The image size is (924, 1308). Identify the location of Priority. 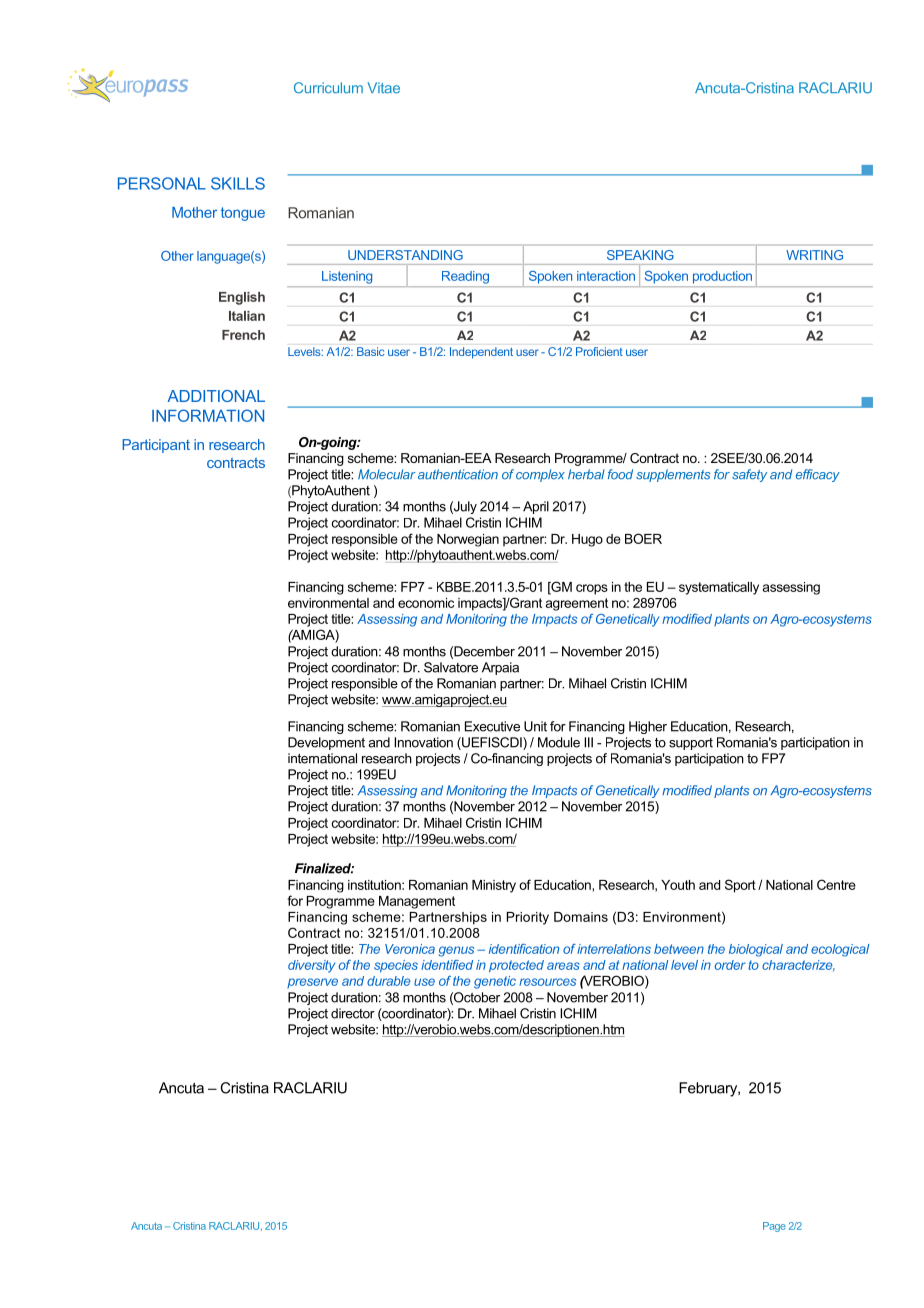
(528, 918).
